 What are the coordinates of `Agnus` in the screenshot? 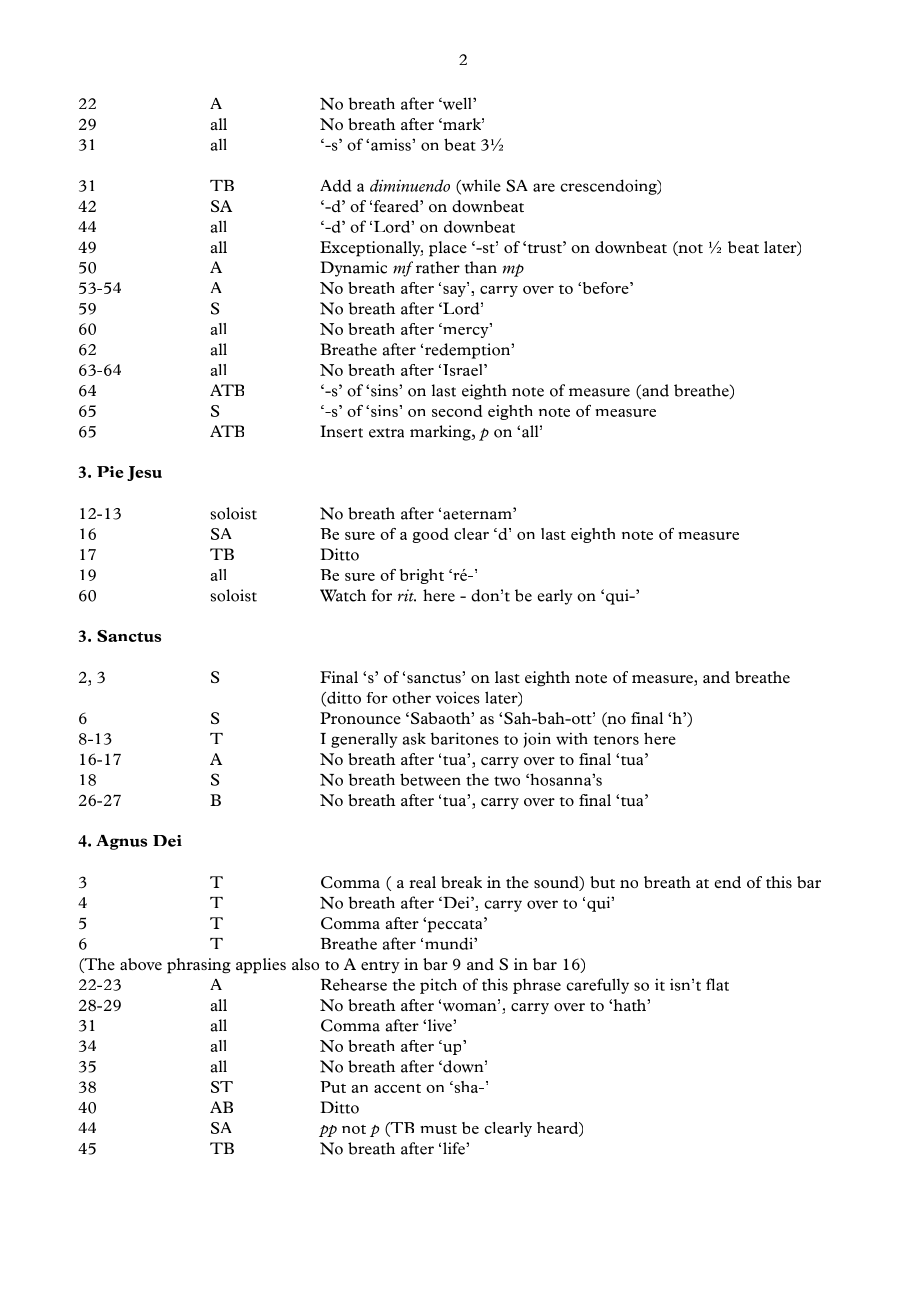 It's located at (121, 842).
